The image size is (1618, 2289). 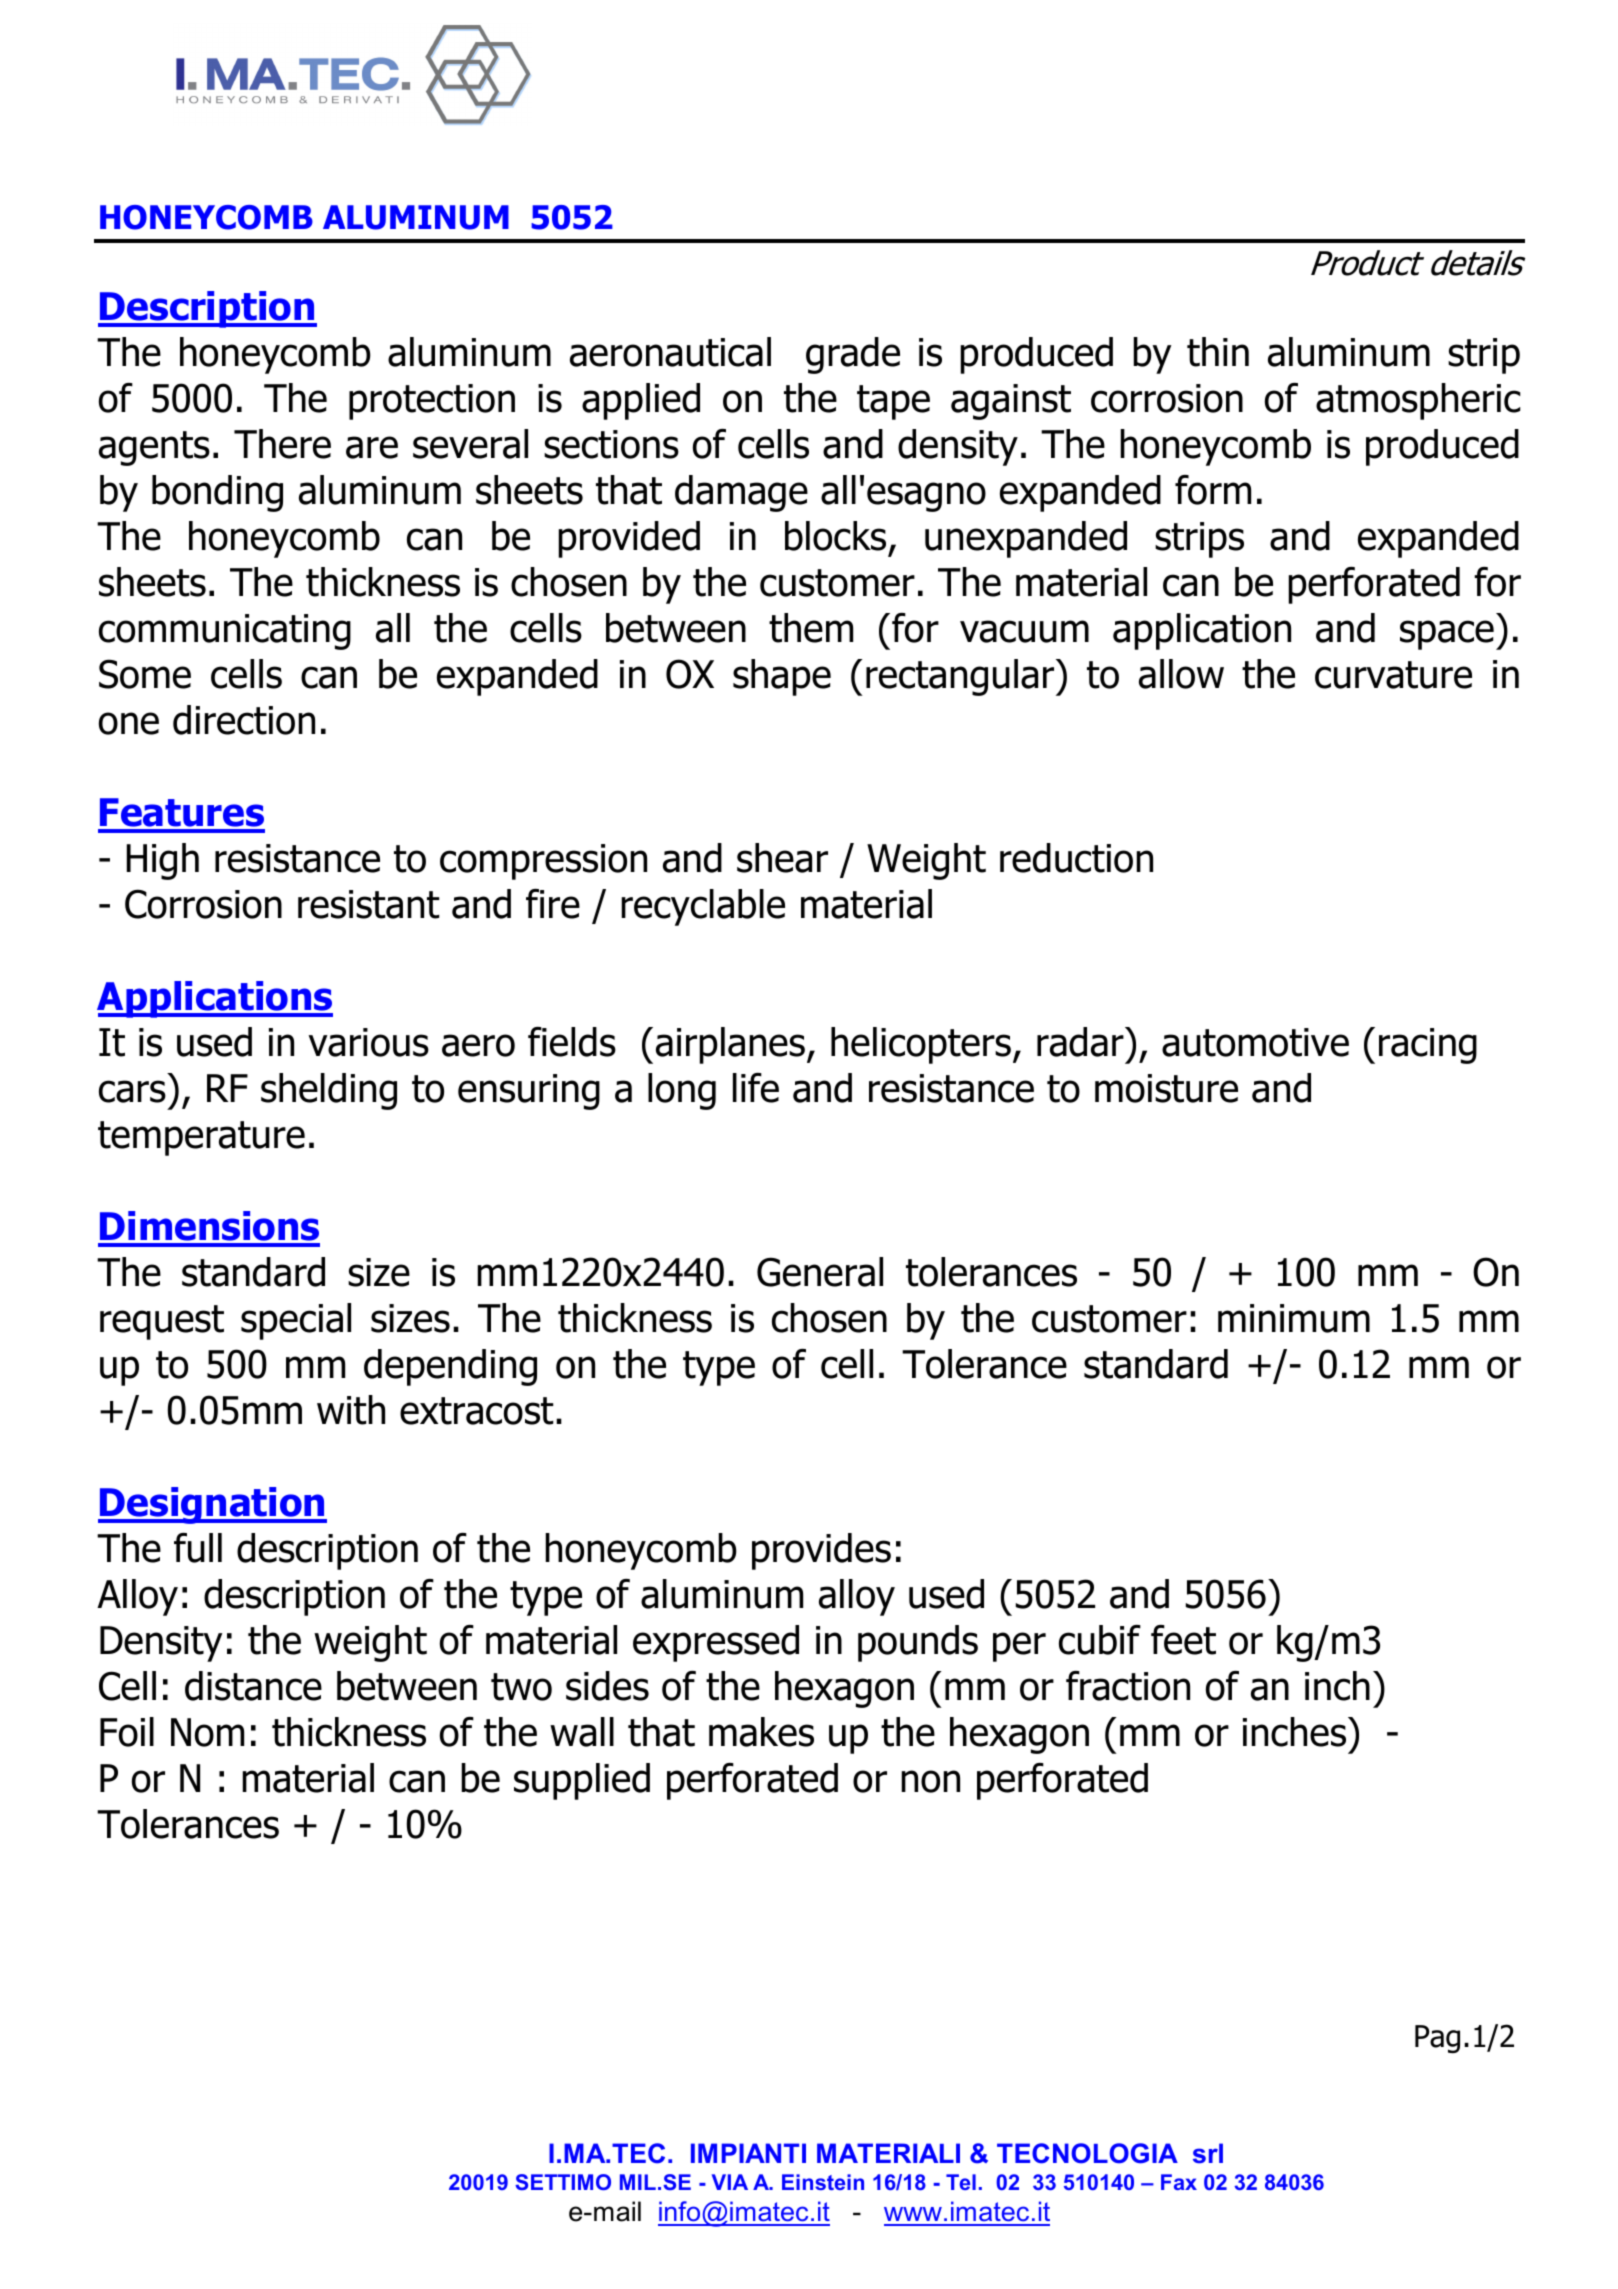 I want to click on General, so click(x=820, y=1272).
